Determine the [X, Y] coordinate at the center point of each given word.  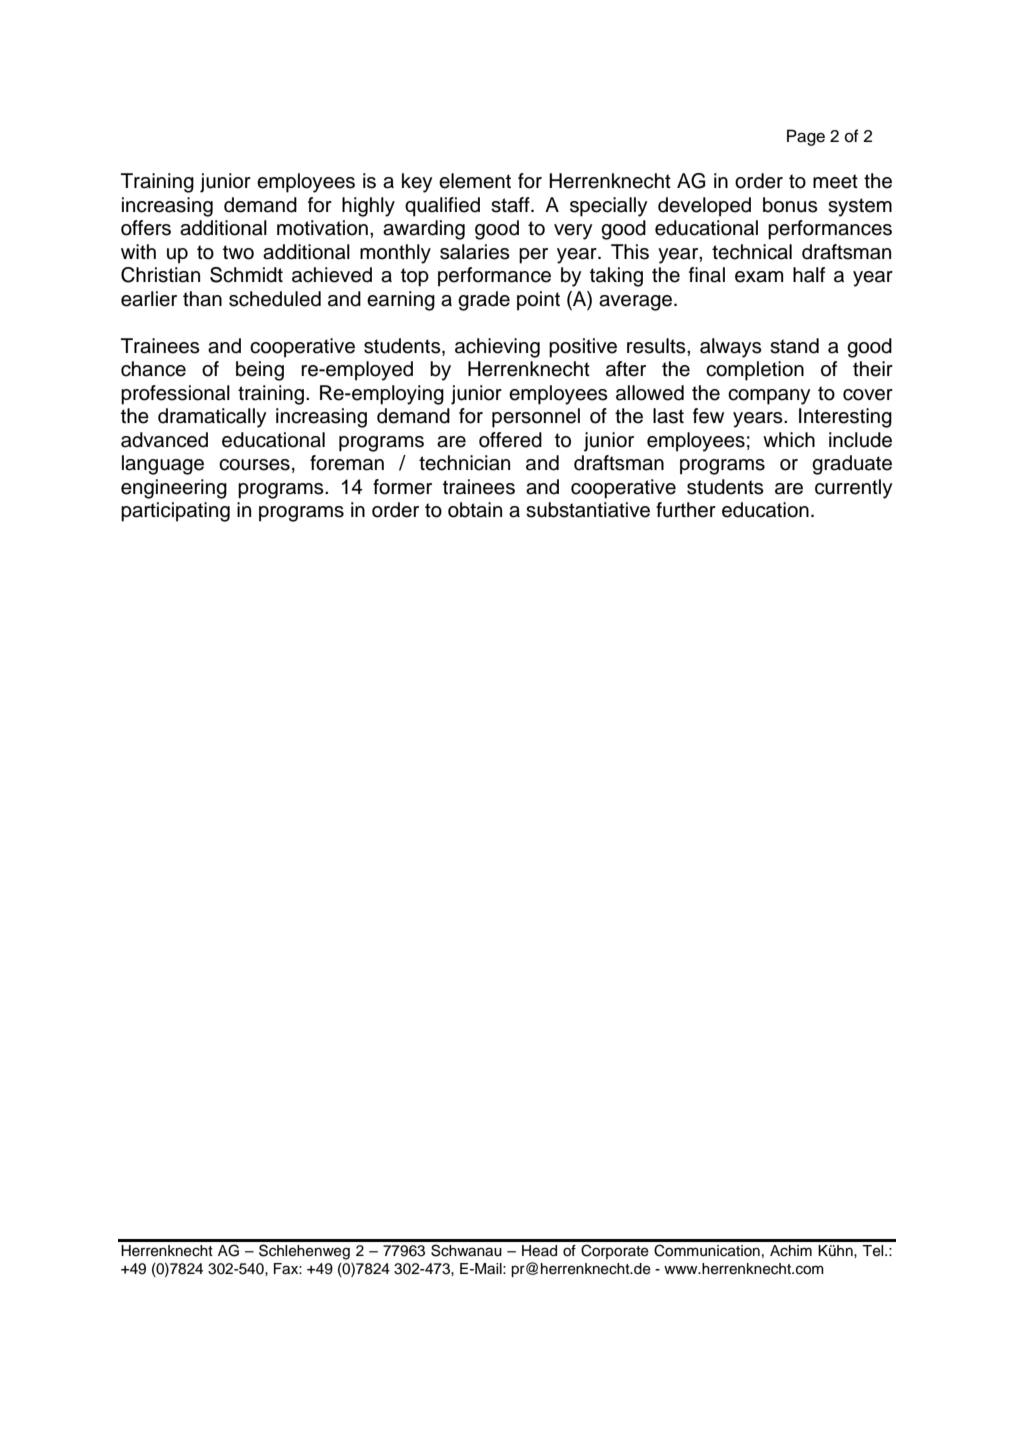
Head [539, 1251]
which [789, 440]
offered [510, 440]
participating [175, 512]
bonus [790, 205]
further [686, 510]
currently [854, 489]
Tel [874, 1251]
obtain [475, 510]
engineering [174, 489]
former [402, 487]
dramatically [212, 418]
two [238, 252]
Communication [707, 1250]
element [475, 181]
